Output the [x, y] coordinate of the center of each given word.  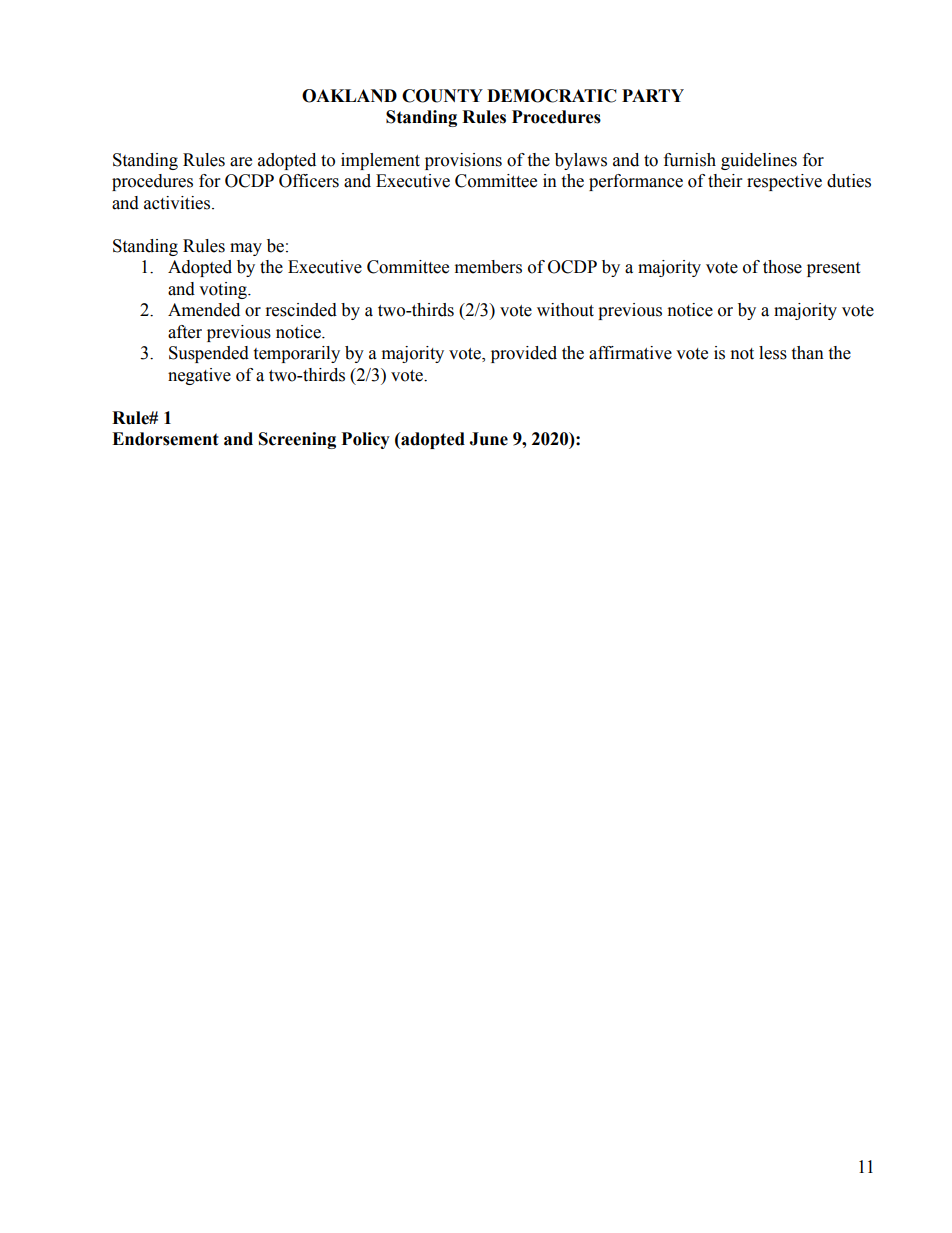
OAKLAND [349, 96]
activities [178, 203]
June [488, 439]
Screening [297, 440]
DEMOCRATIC [552, 96]
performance [636, 182]
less [773, 353]
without [565, 310]
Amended [204, 310]
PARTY [653, 95]
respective [784, 182]
